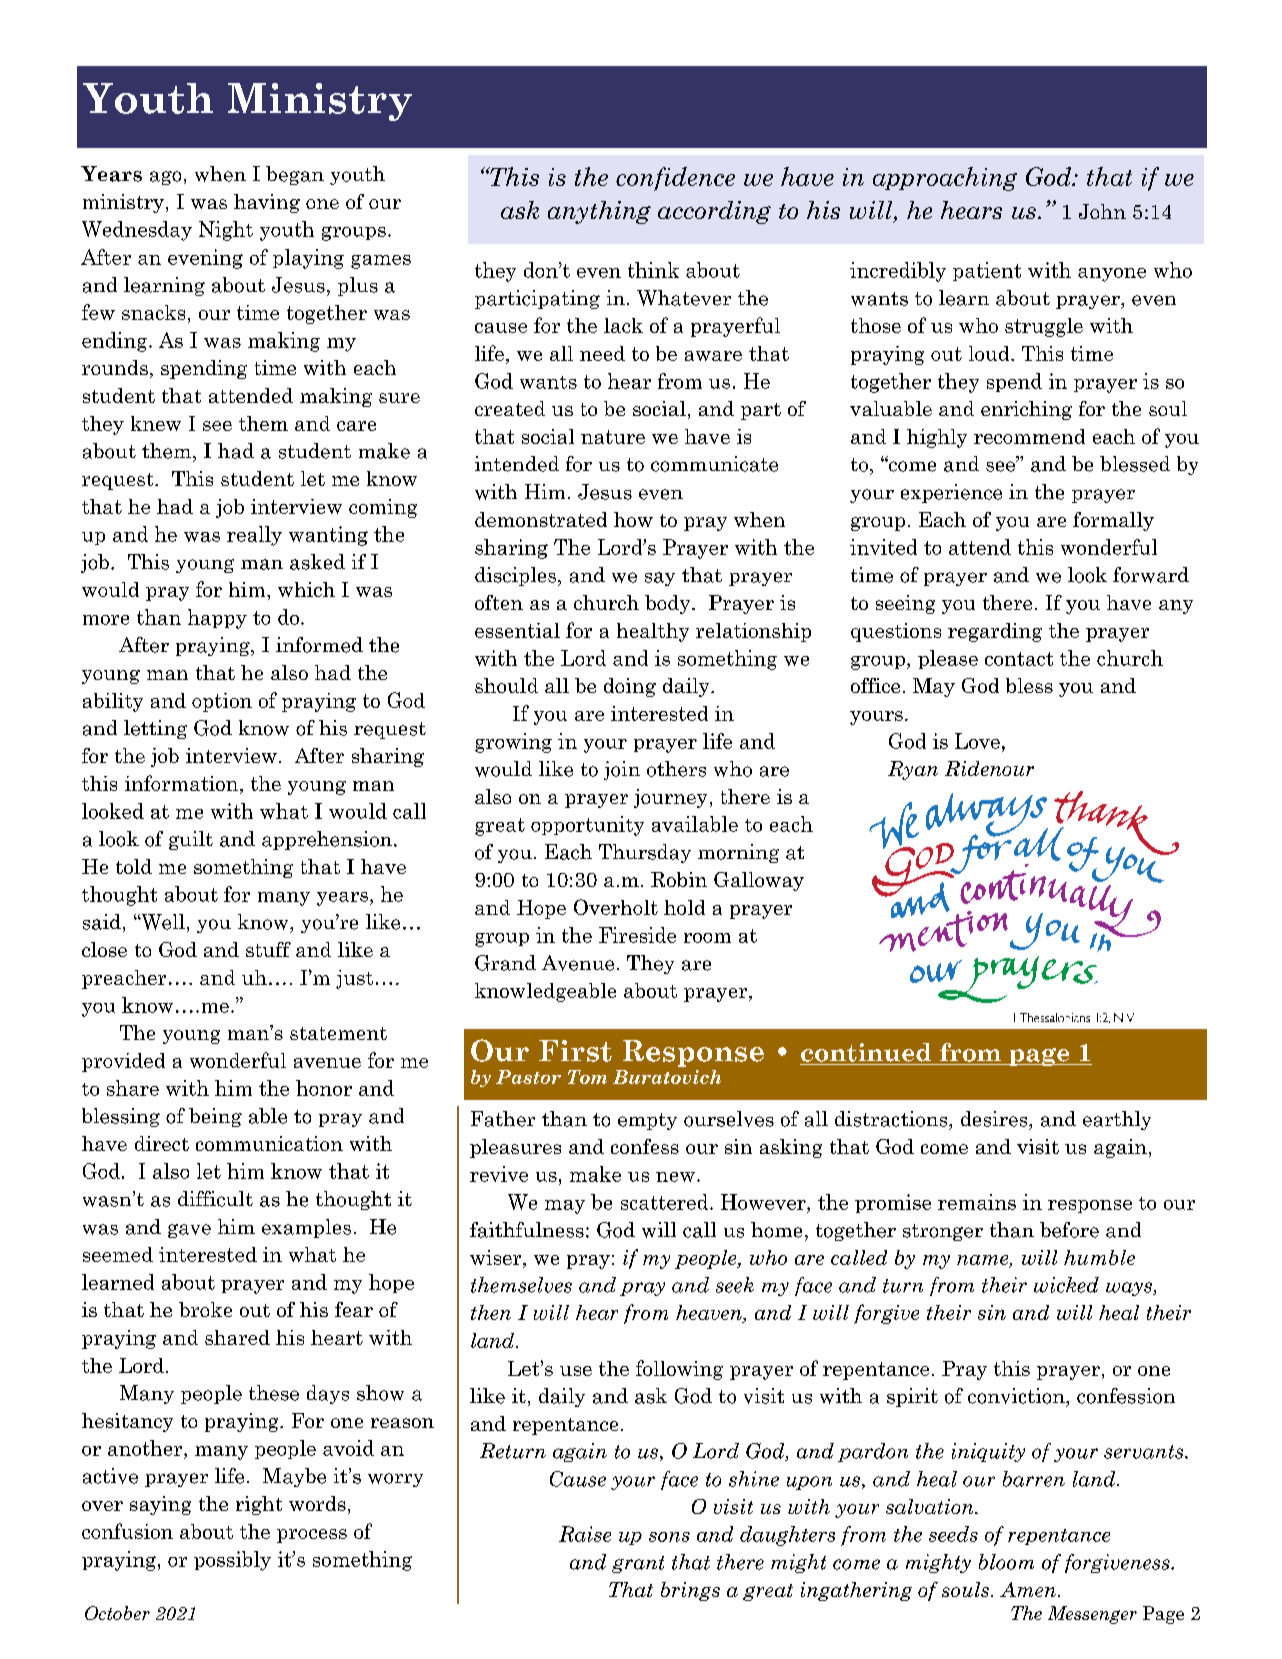 The width and height of the screenshot is (1282, 1659). Describe the element at coordinates (599, 212) in the screenshot. I see `anything` at that location.
